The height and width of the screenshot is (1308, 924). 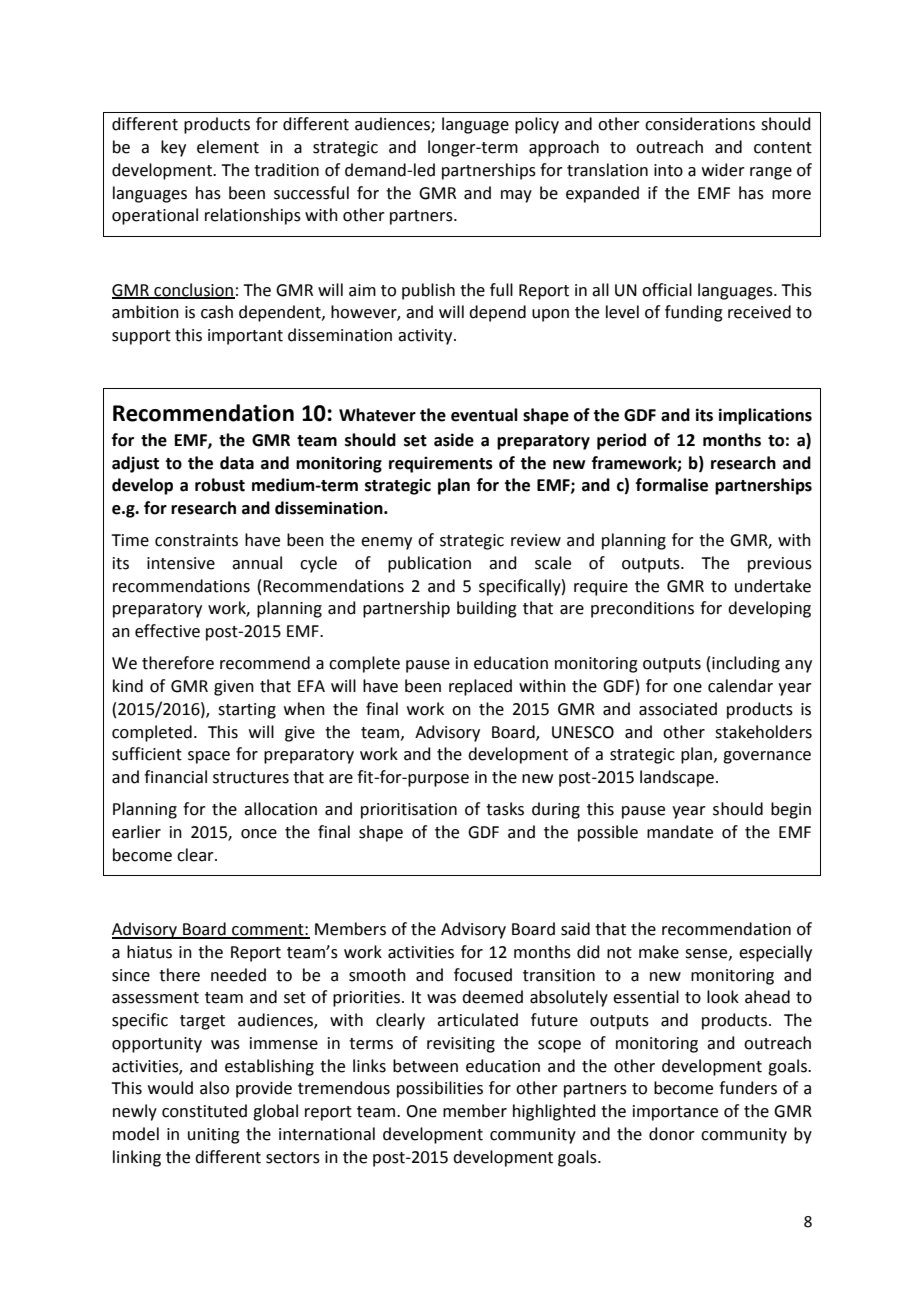 I want to click on wider, so click(x=723, y=170).
